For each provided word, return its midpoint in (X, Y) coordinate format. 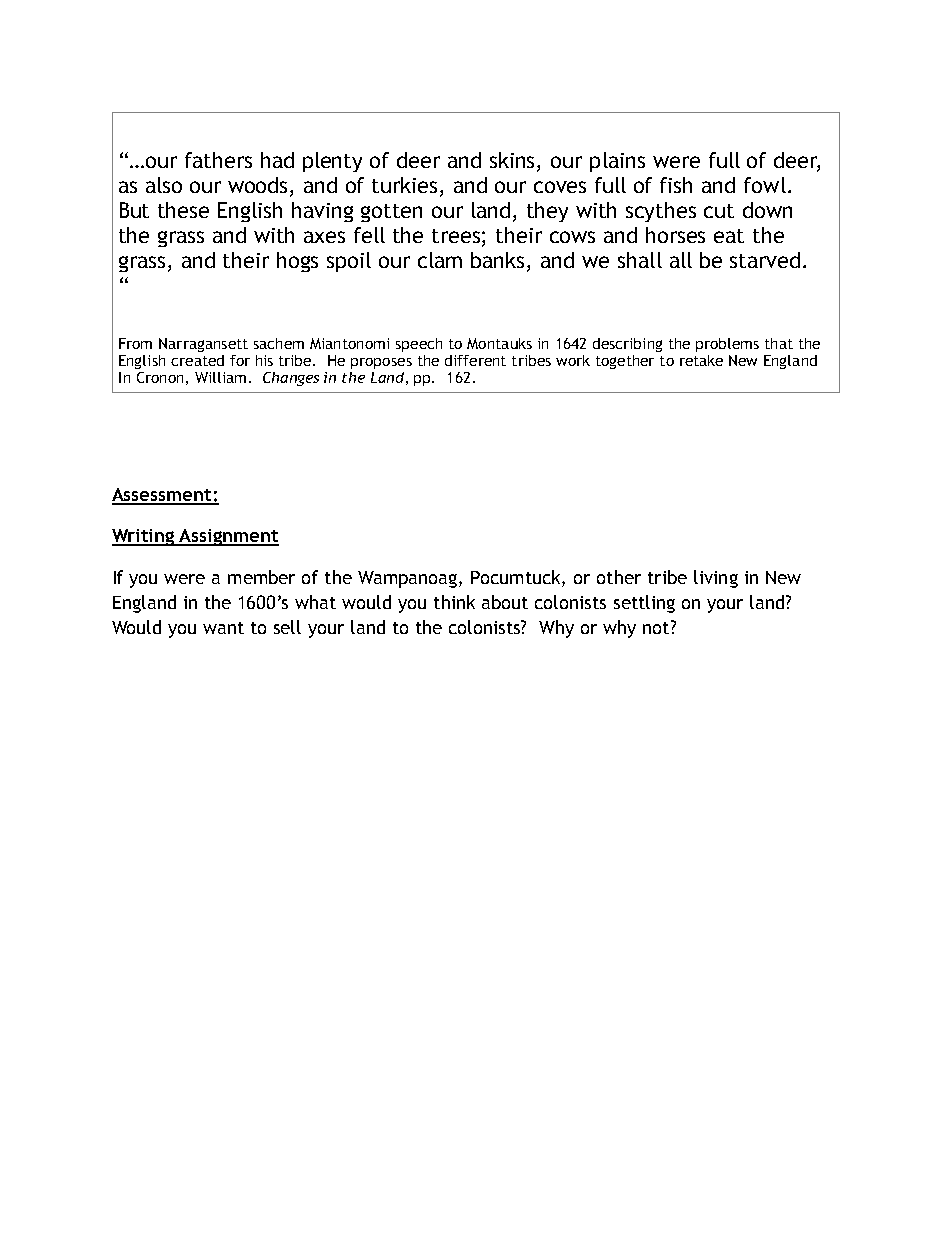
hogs (297, 262)
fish (676, 185)
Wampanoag (409, 579)
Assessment (163, 496)
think (454, 602)
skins (514, 161)
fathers (218, 160)
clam (440, 260)
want (223, 628)
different (475, 360)
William (220, 377)
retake (701, 360)
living (716, 579)
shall (640, 260)
